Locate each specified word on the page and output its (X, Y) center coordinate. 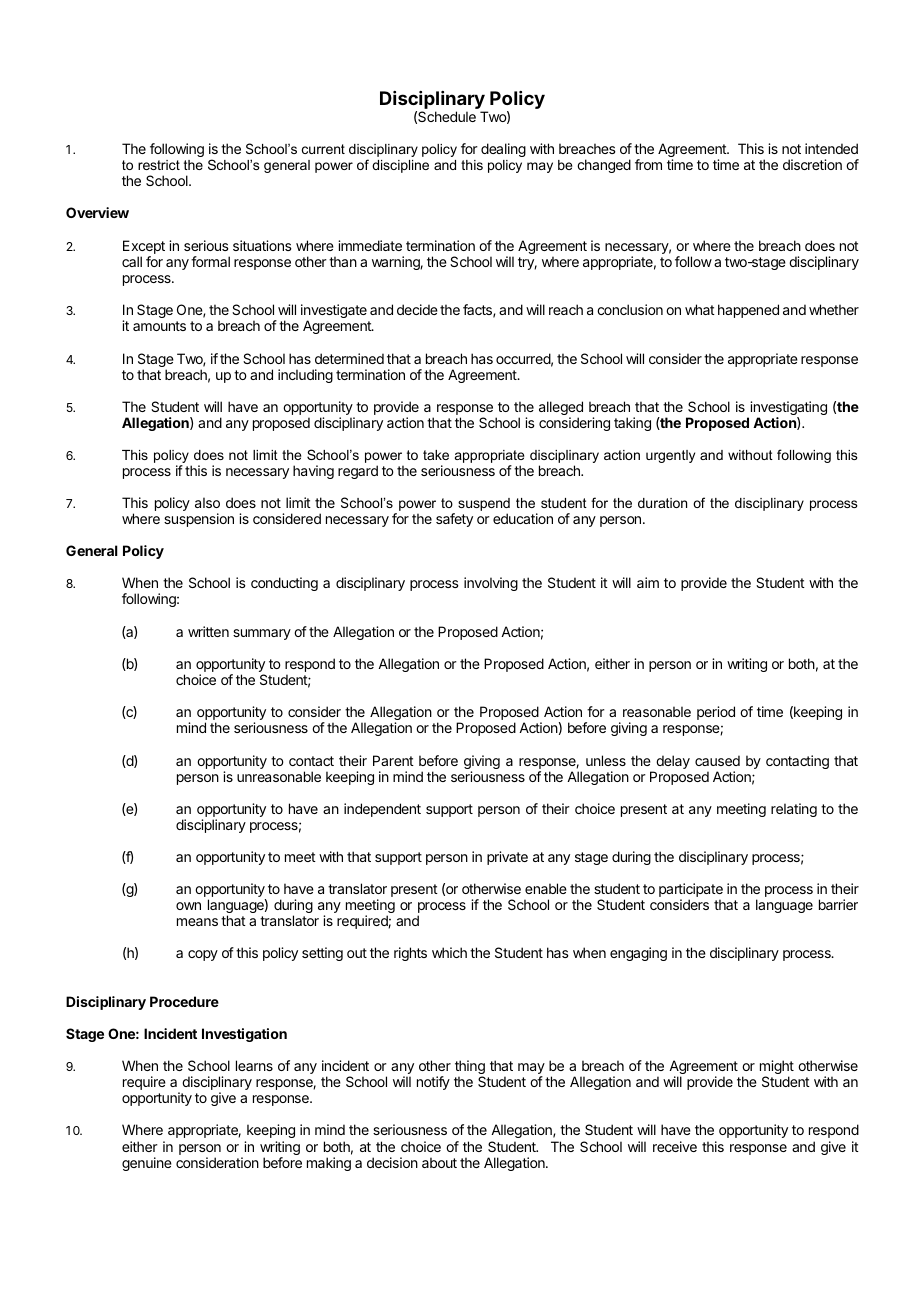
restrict (159, 165)
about (439, 1162)
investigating (787, 409)
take (436, 455)
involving (491, 584)
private (507, 858)
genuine (147, 1164)
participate (691, 891)
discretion (812, 164)
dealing (503, 150)
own (188, 906)
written (208, 631)
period (716, 713)
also (207, 502)
